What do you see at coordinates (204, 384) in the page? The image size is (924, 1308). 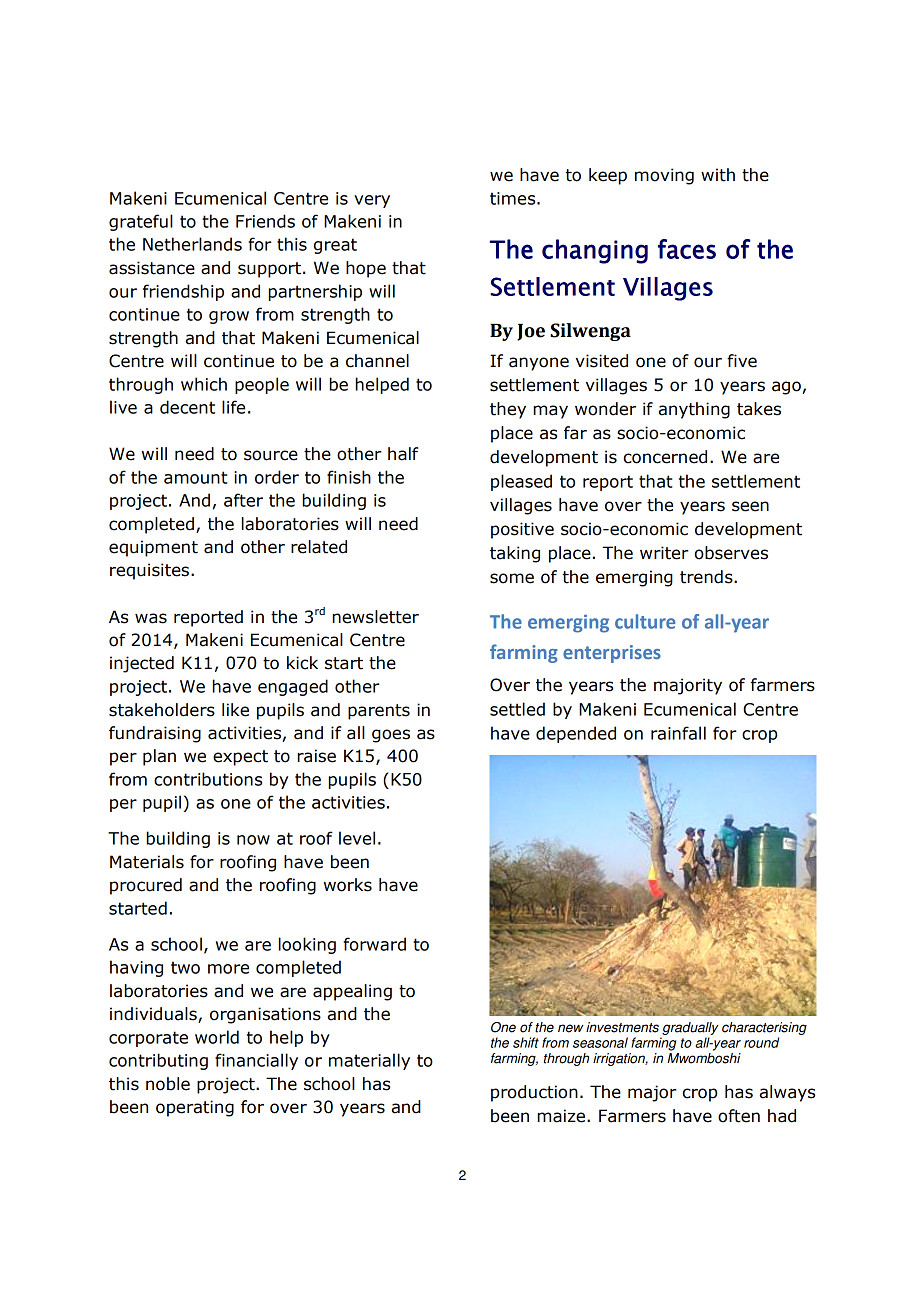 I see `which` at bounding box center [204, 384].
